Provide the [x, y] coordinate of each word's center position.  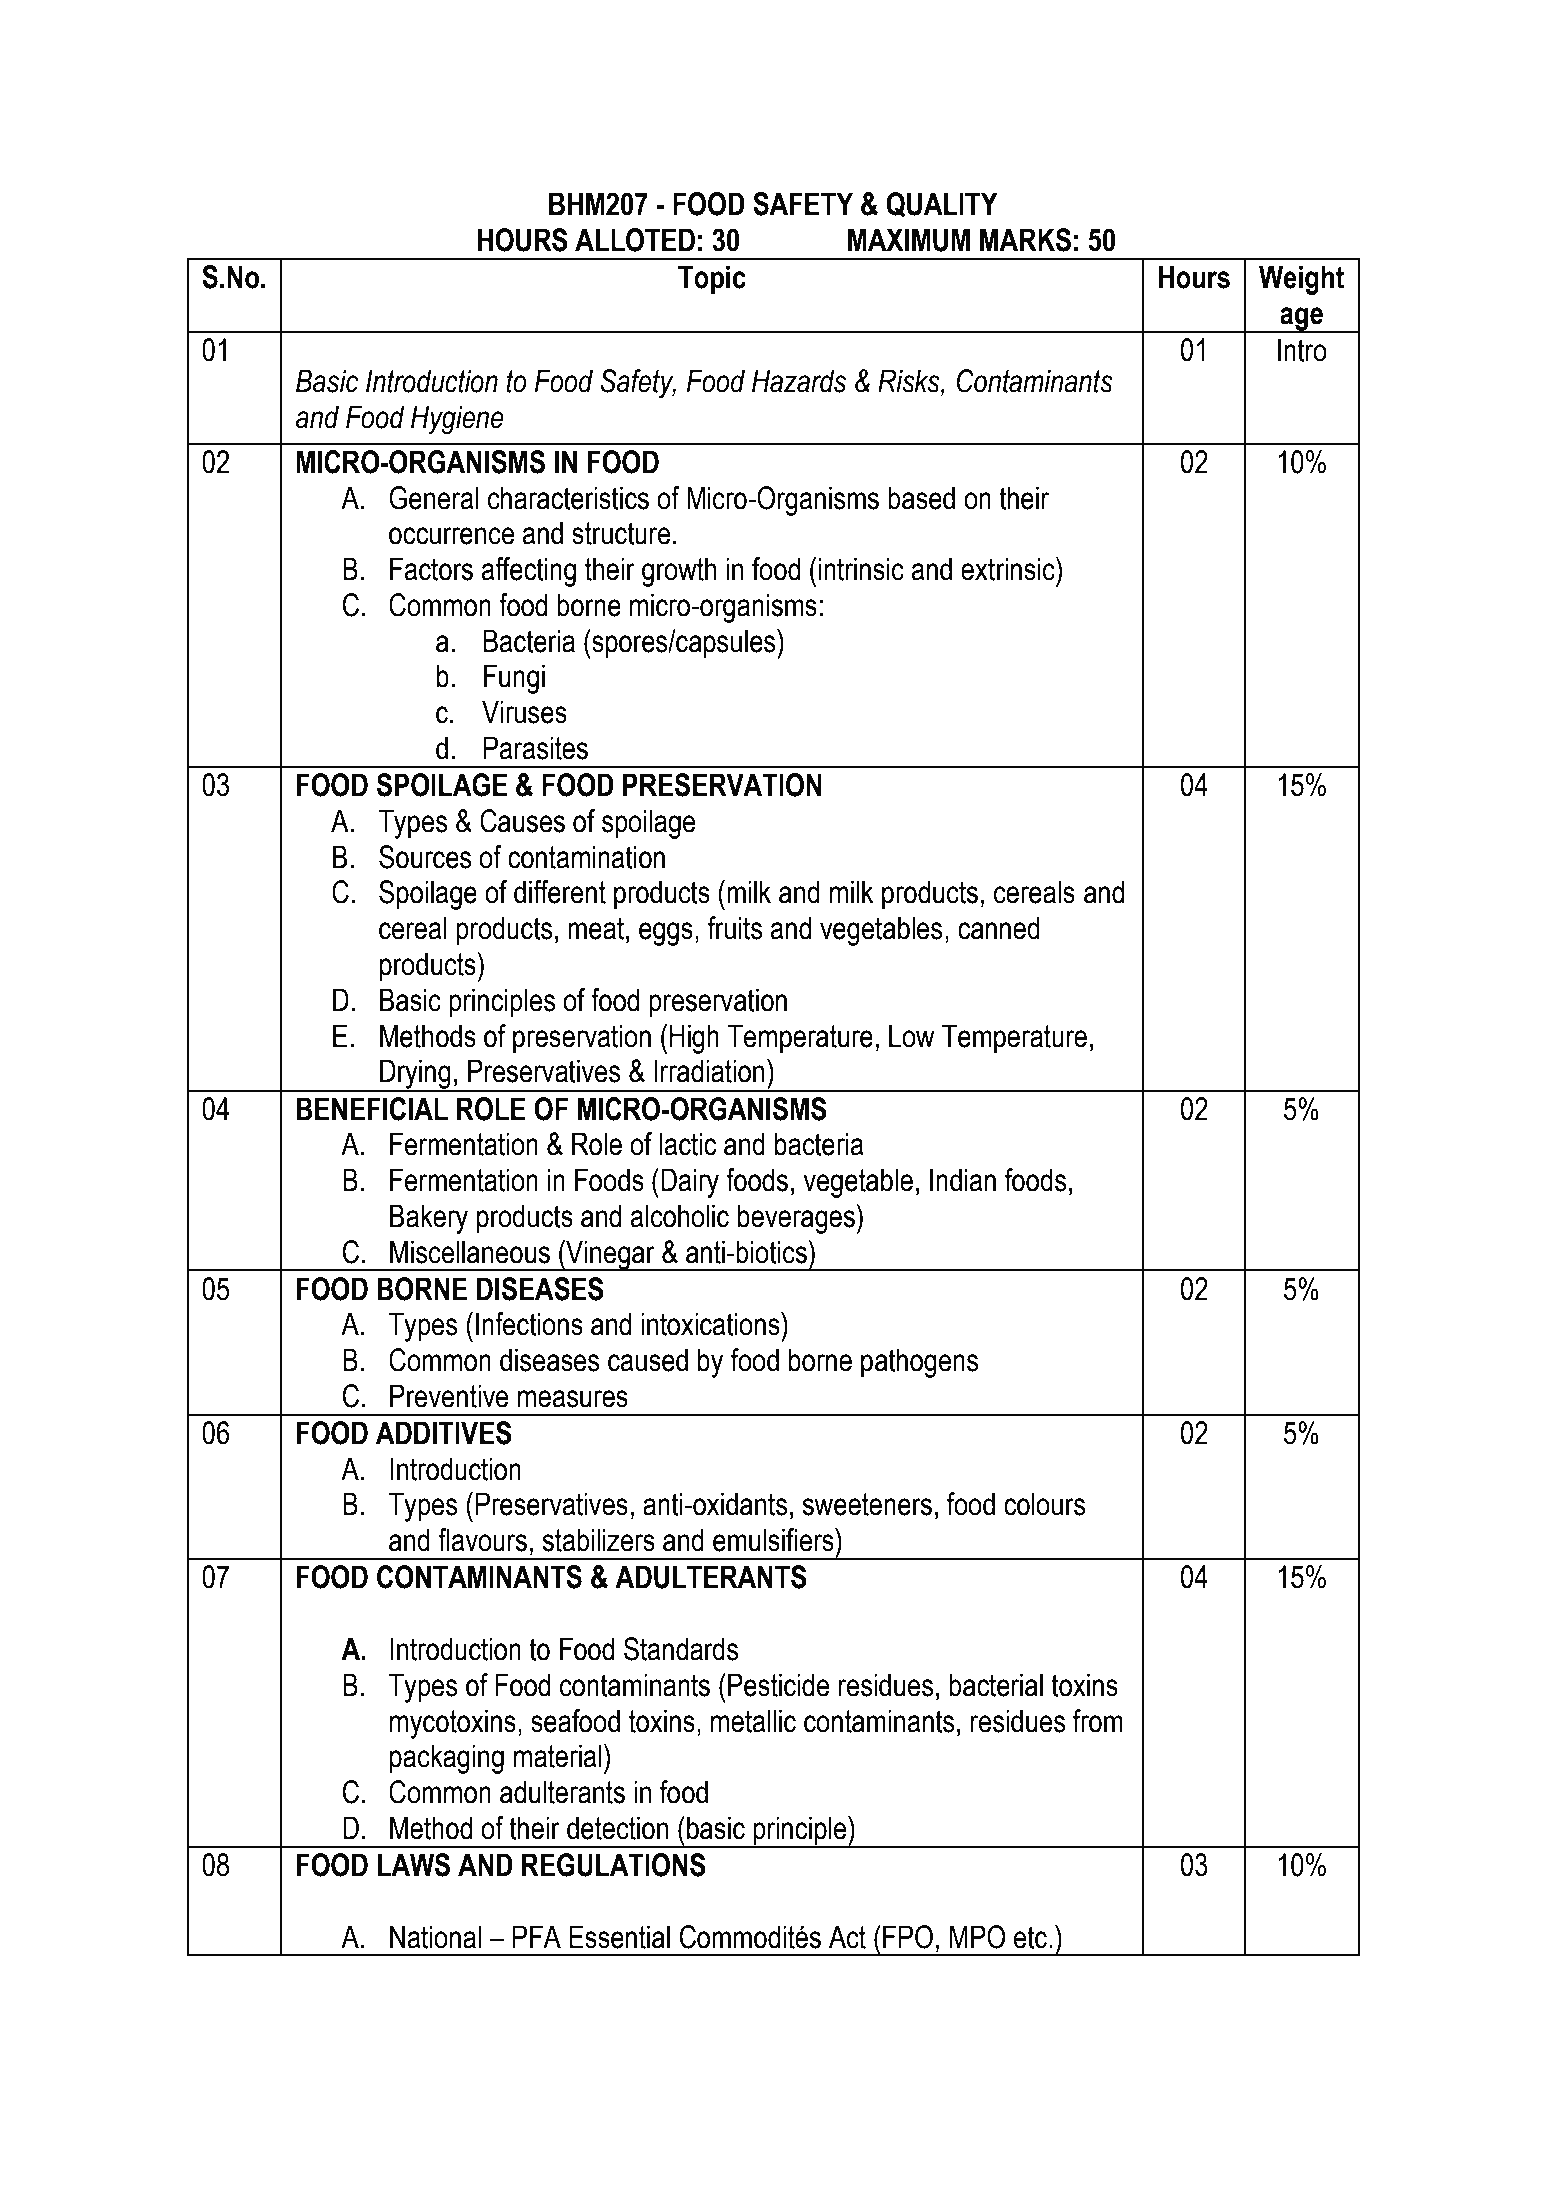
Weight [1301, 280]
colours [1045, 1504]
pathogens [920, 1363]
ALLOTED [635, 240]
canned [999, 928]
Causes [522, 821]
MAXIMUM [909, 240]
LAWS [414, 1865]
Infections [529, 1324]
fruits [735, 928]
